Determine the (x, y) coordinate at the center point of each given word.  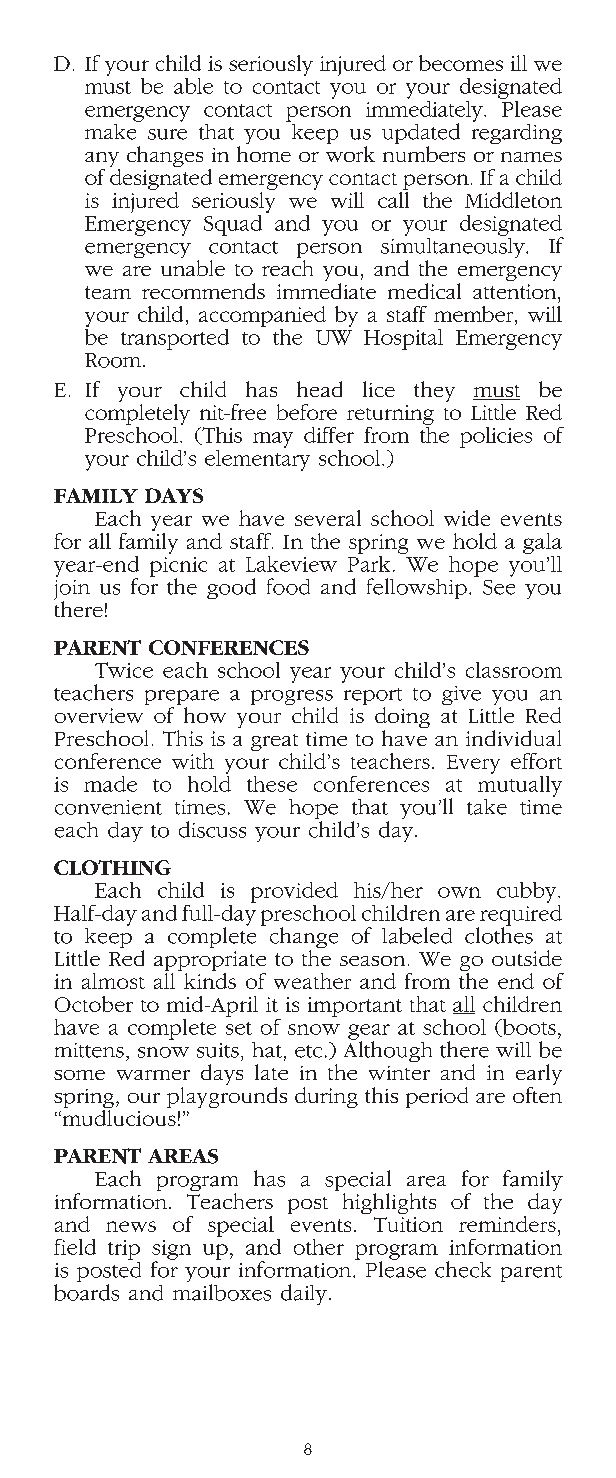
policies (496, 437)
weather (312, 981)
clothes (499, 934)
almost (113, 981)
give (461, 695)
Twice (124, 670)
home (264, 154)
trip (124, 1250)
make (112, 130)
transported (175, 339)
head (319, 389)
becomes (461, 63)
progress (292, 699)
